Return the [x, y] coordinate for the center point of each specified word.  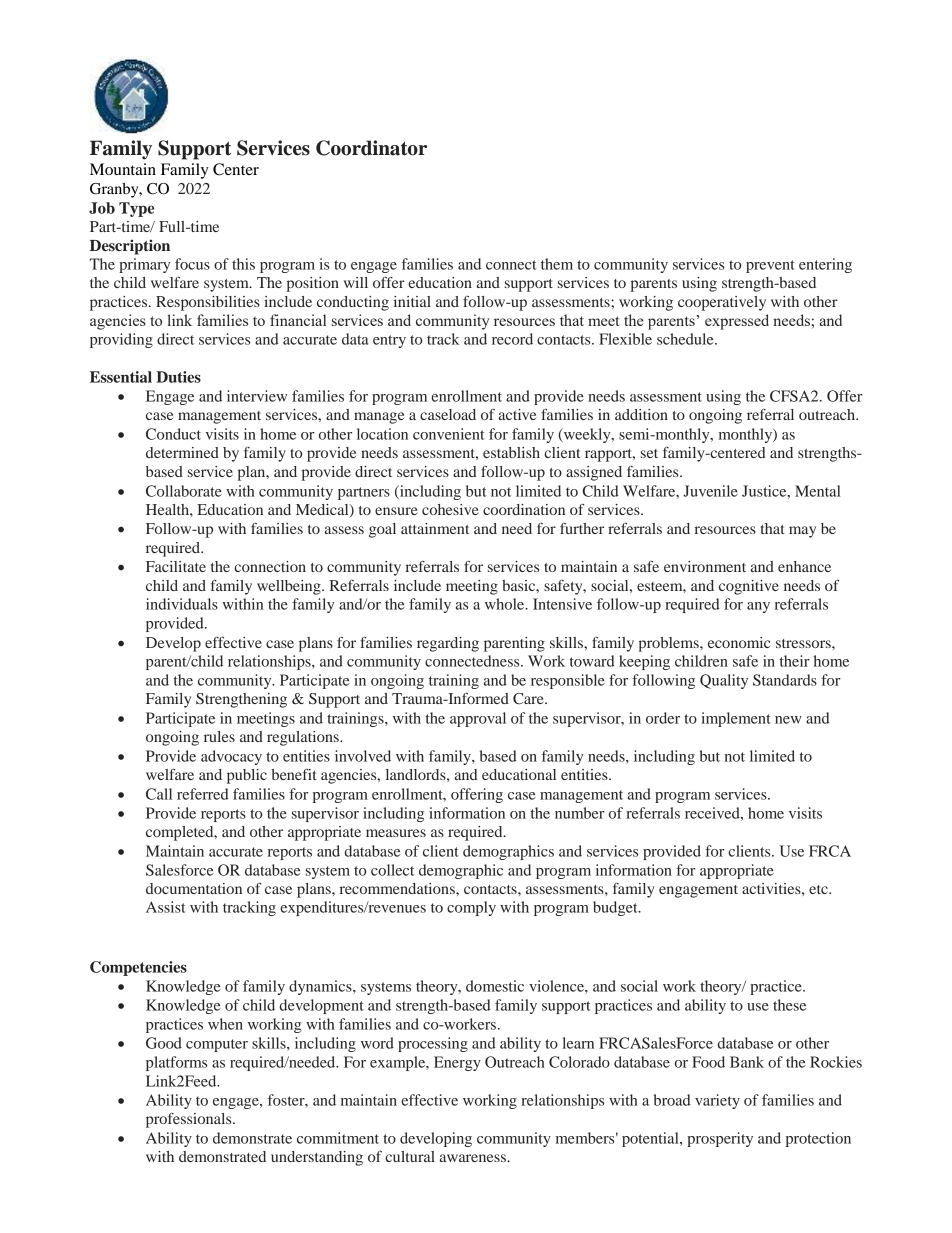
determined [182, 452]
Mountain [123, 169]
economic [739, 642]
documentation [194, 888]
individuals [182, 604]
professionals [190, 1120]
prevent [770, 266]
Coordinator [371, 148]
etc [819, 889]
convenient [449, 434]
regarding [448, 644]
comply [471, 908]
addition [641, 414]
